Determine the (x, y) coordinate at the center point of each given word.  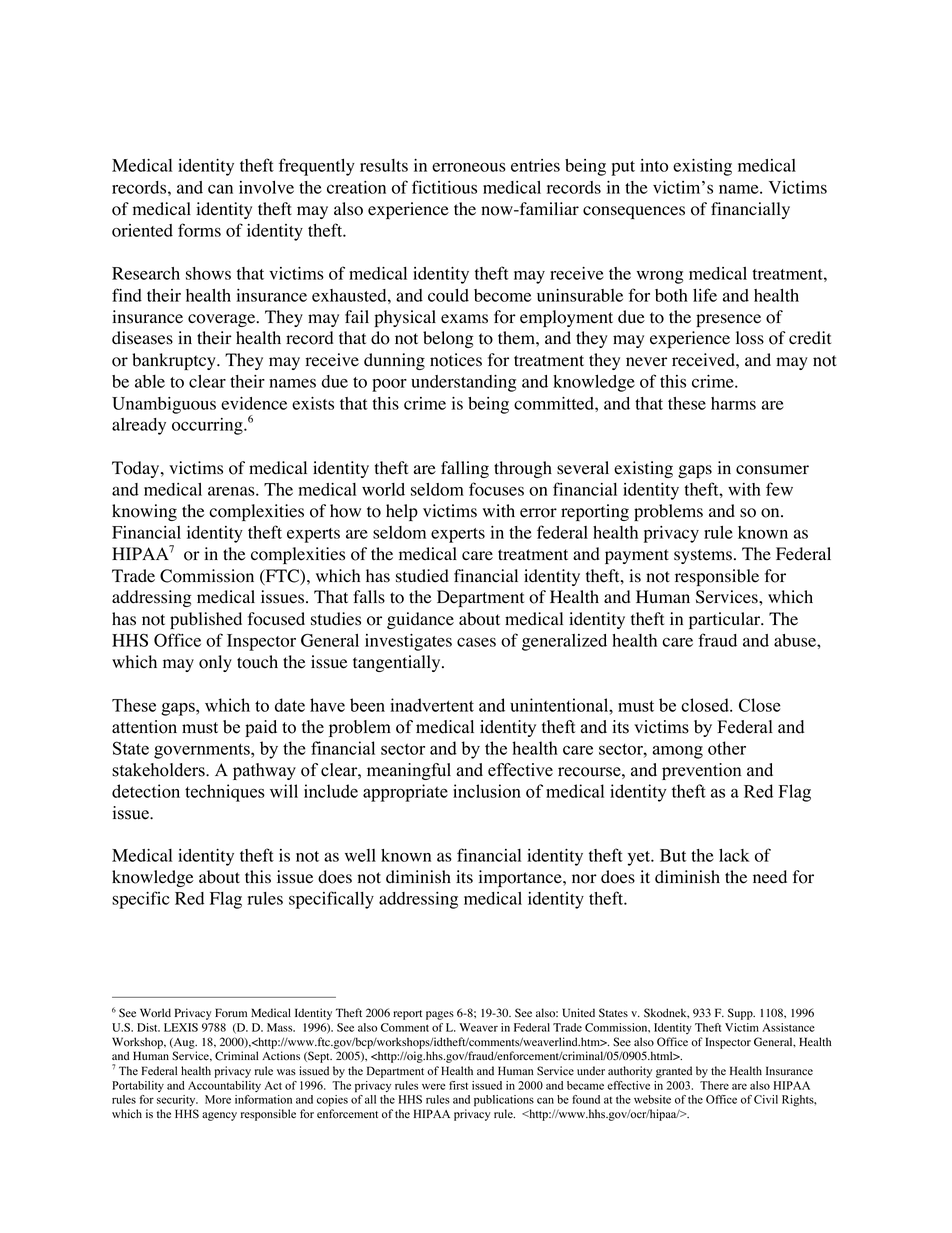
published (206, 620)
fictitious (444, 187)
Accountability (224, 1086)
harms (733, 403)
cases (476, 642)
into (654, 165)
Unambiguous (164, 405)
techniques (225, 793)
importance (521, 878)
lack (734, 855)
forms (199, 230)
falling (465, 469)
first (458, 1085)
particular (726, 620)
